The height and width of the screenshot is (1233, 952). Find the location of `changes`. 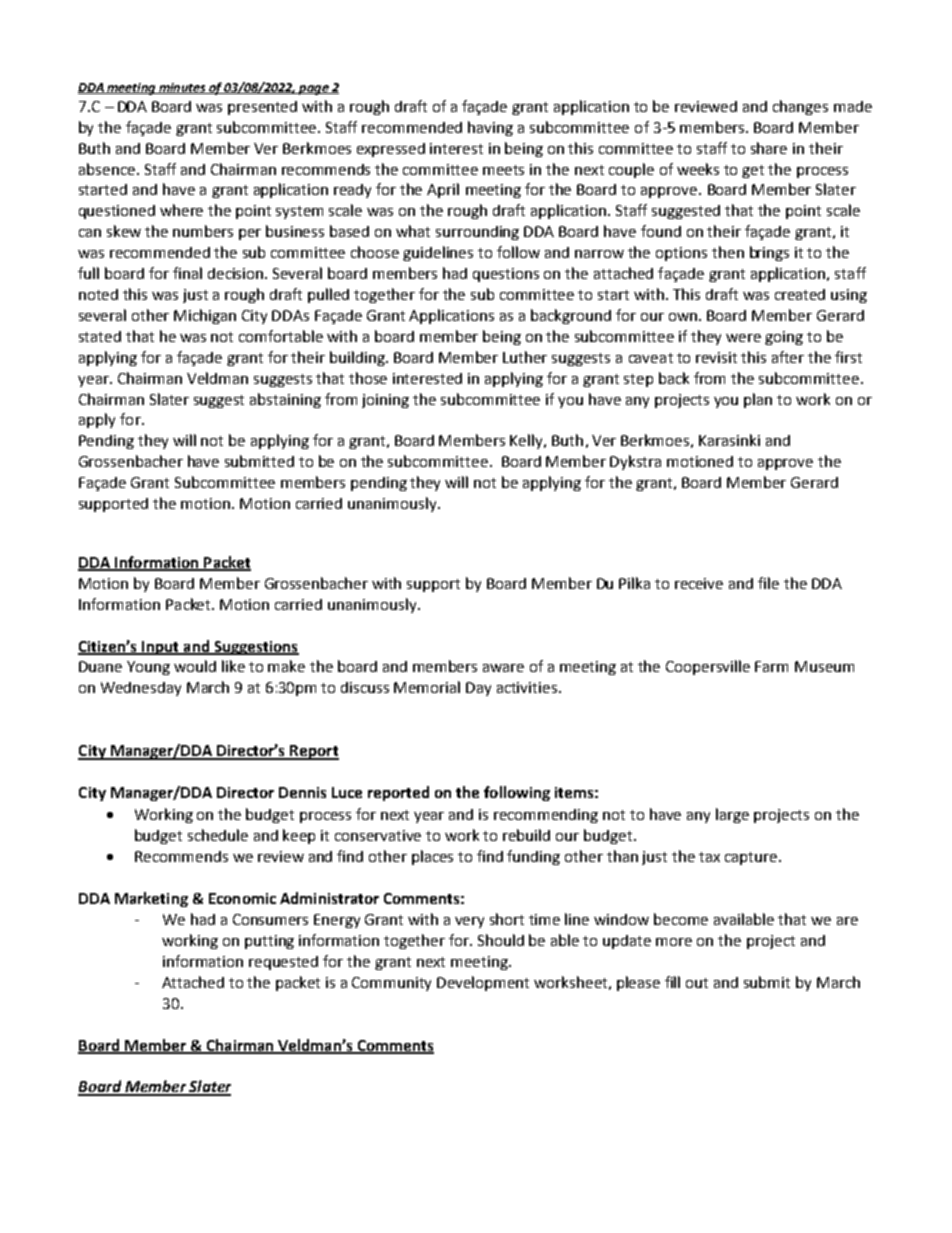

changes is located at coordinates (800, 107).
